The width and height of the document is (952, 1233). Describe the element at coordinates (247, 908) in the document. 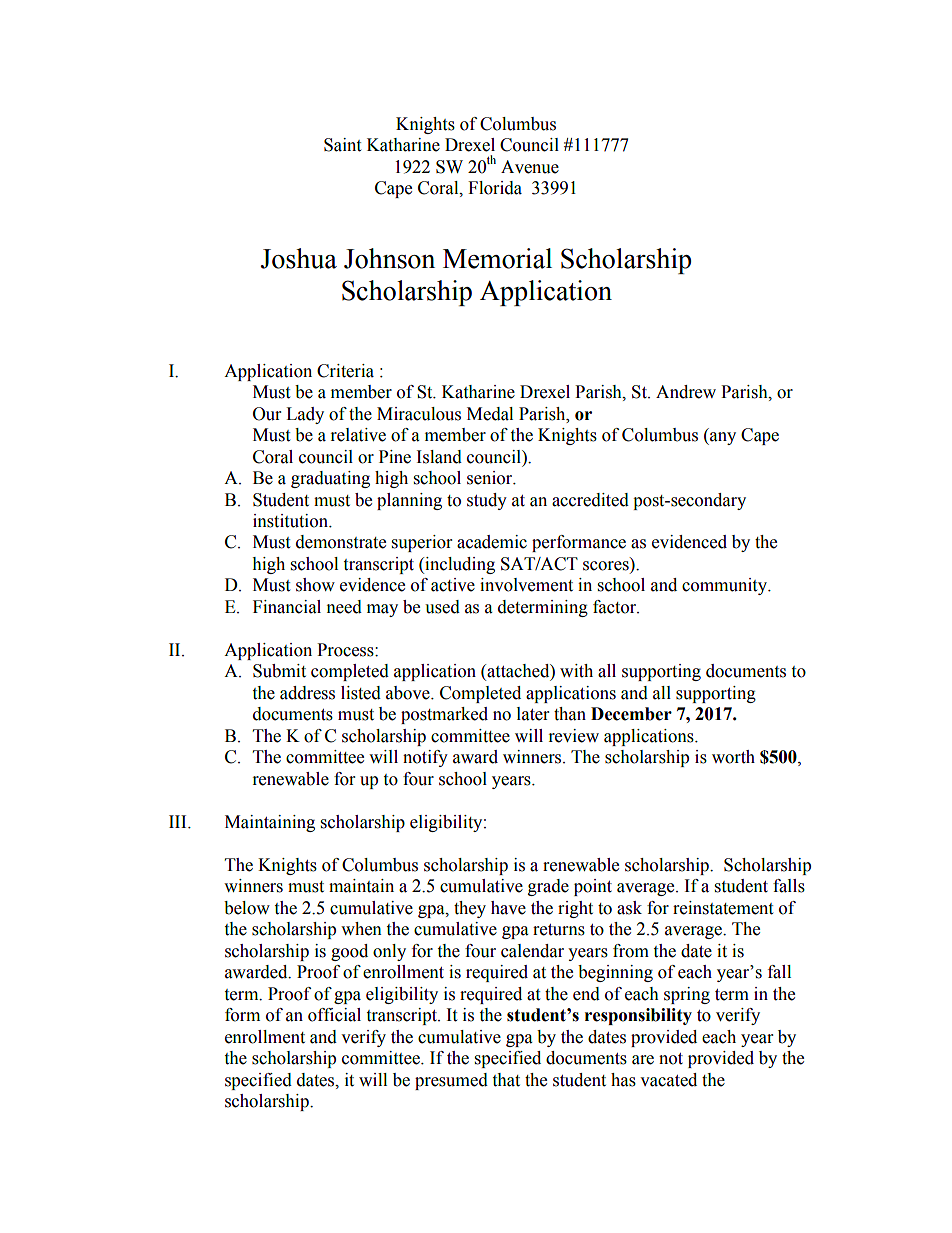

I see `below` at that location.
